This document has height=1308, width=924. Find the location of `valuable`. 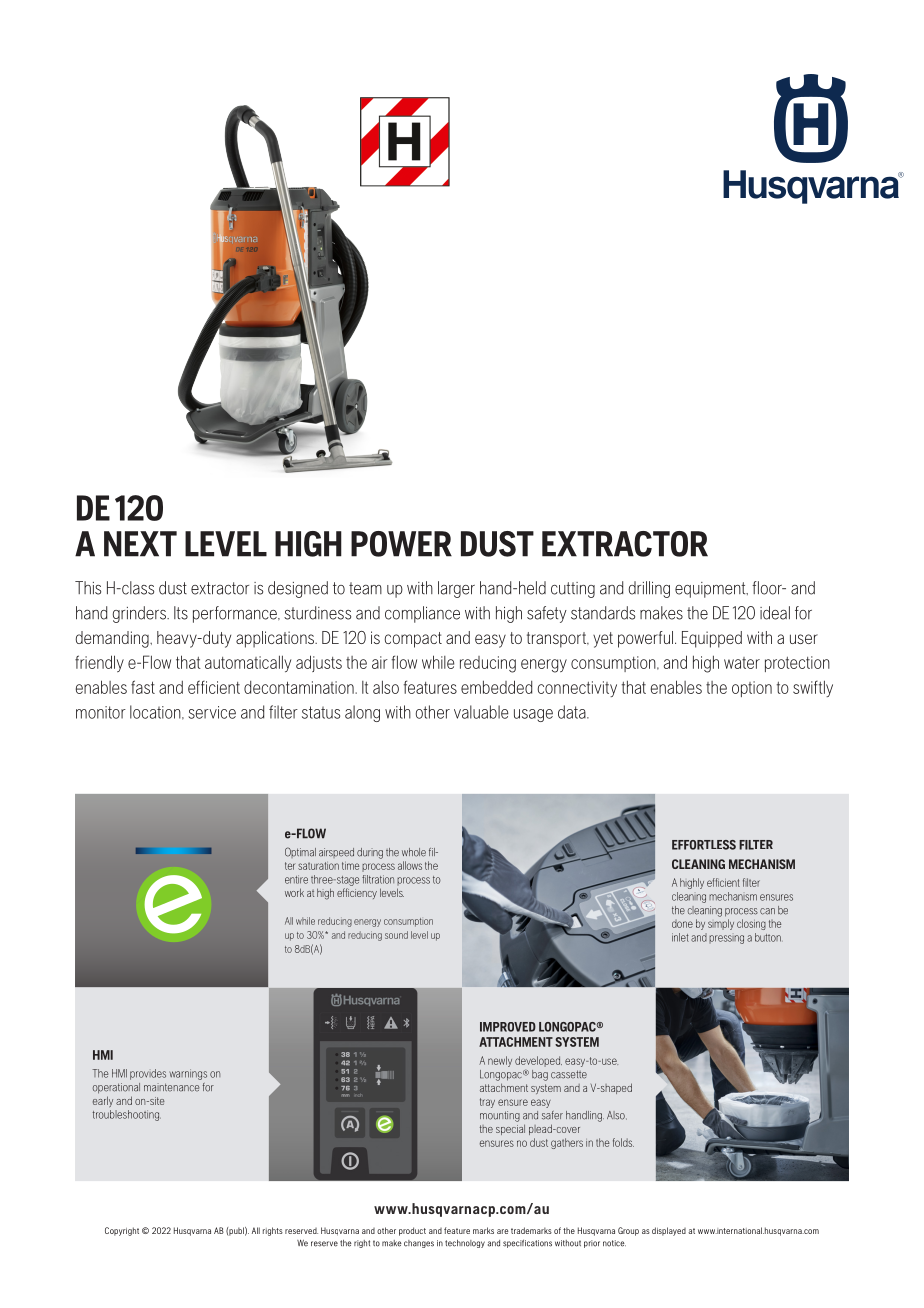

valuable is located at coordinates (481, 712).
